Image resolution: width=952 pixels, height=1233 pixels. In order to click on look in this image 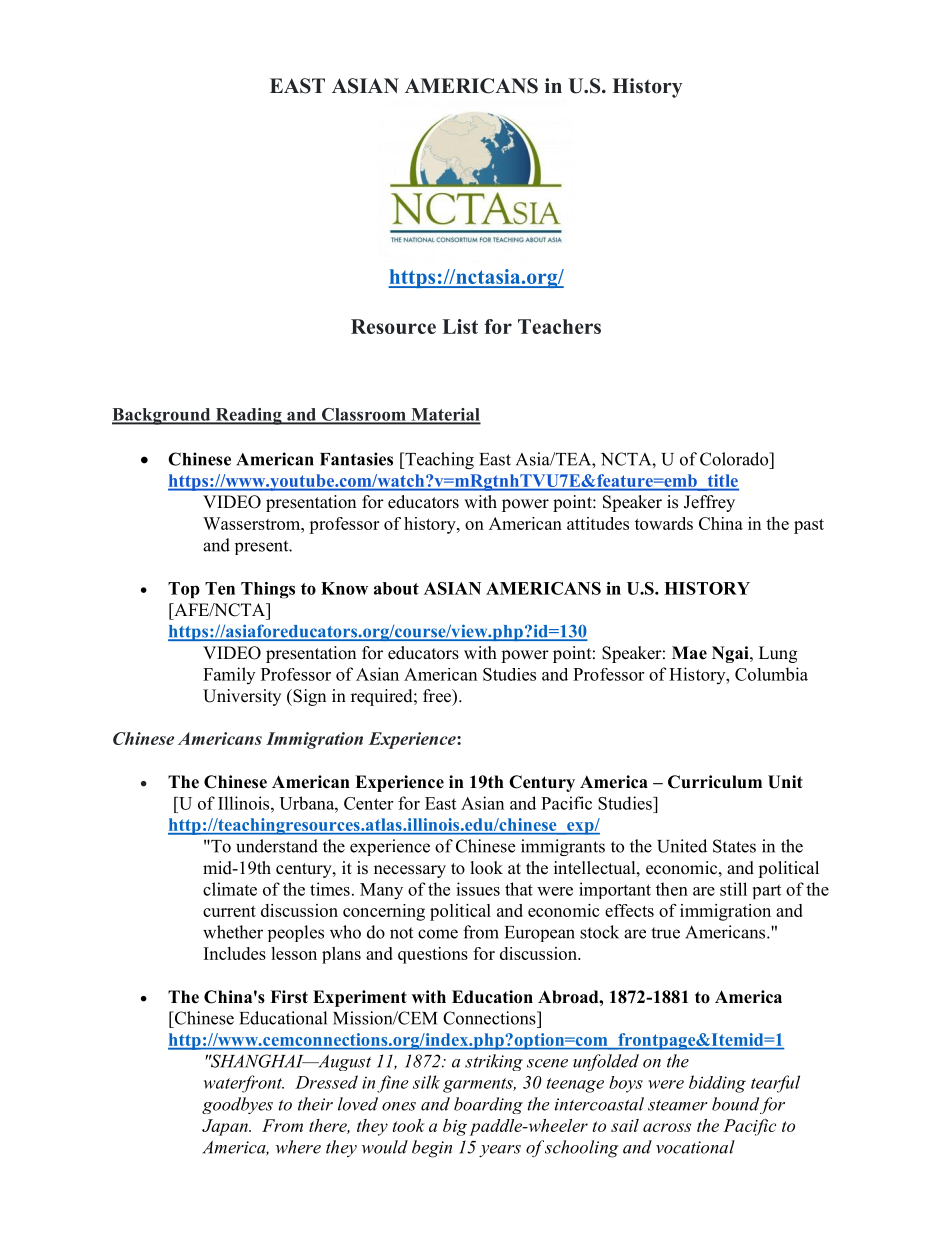, I will do `click(487, 868)`.
